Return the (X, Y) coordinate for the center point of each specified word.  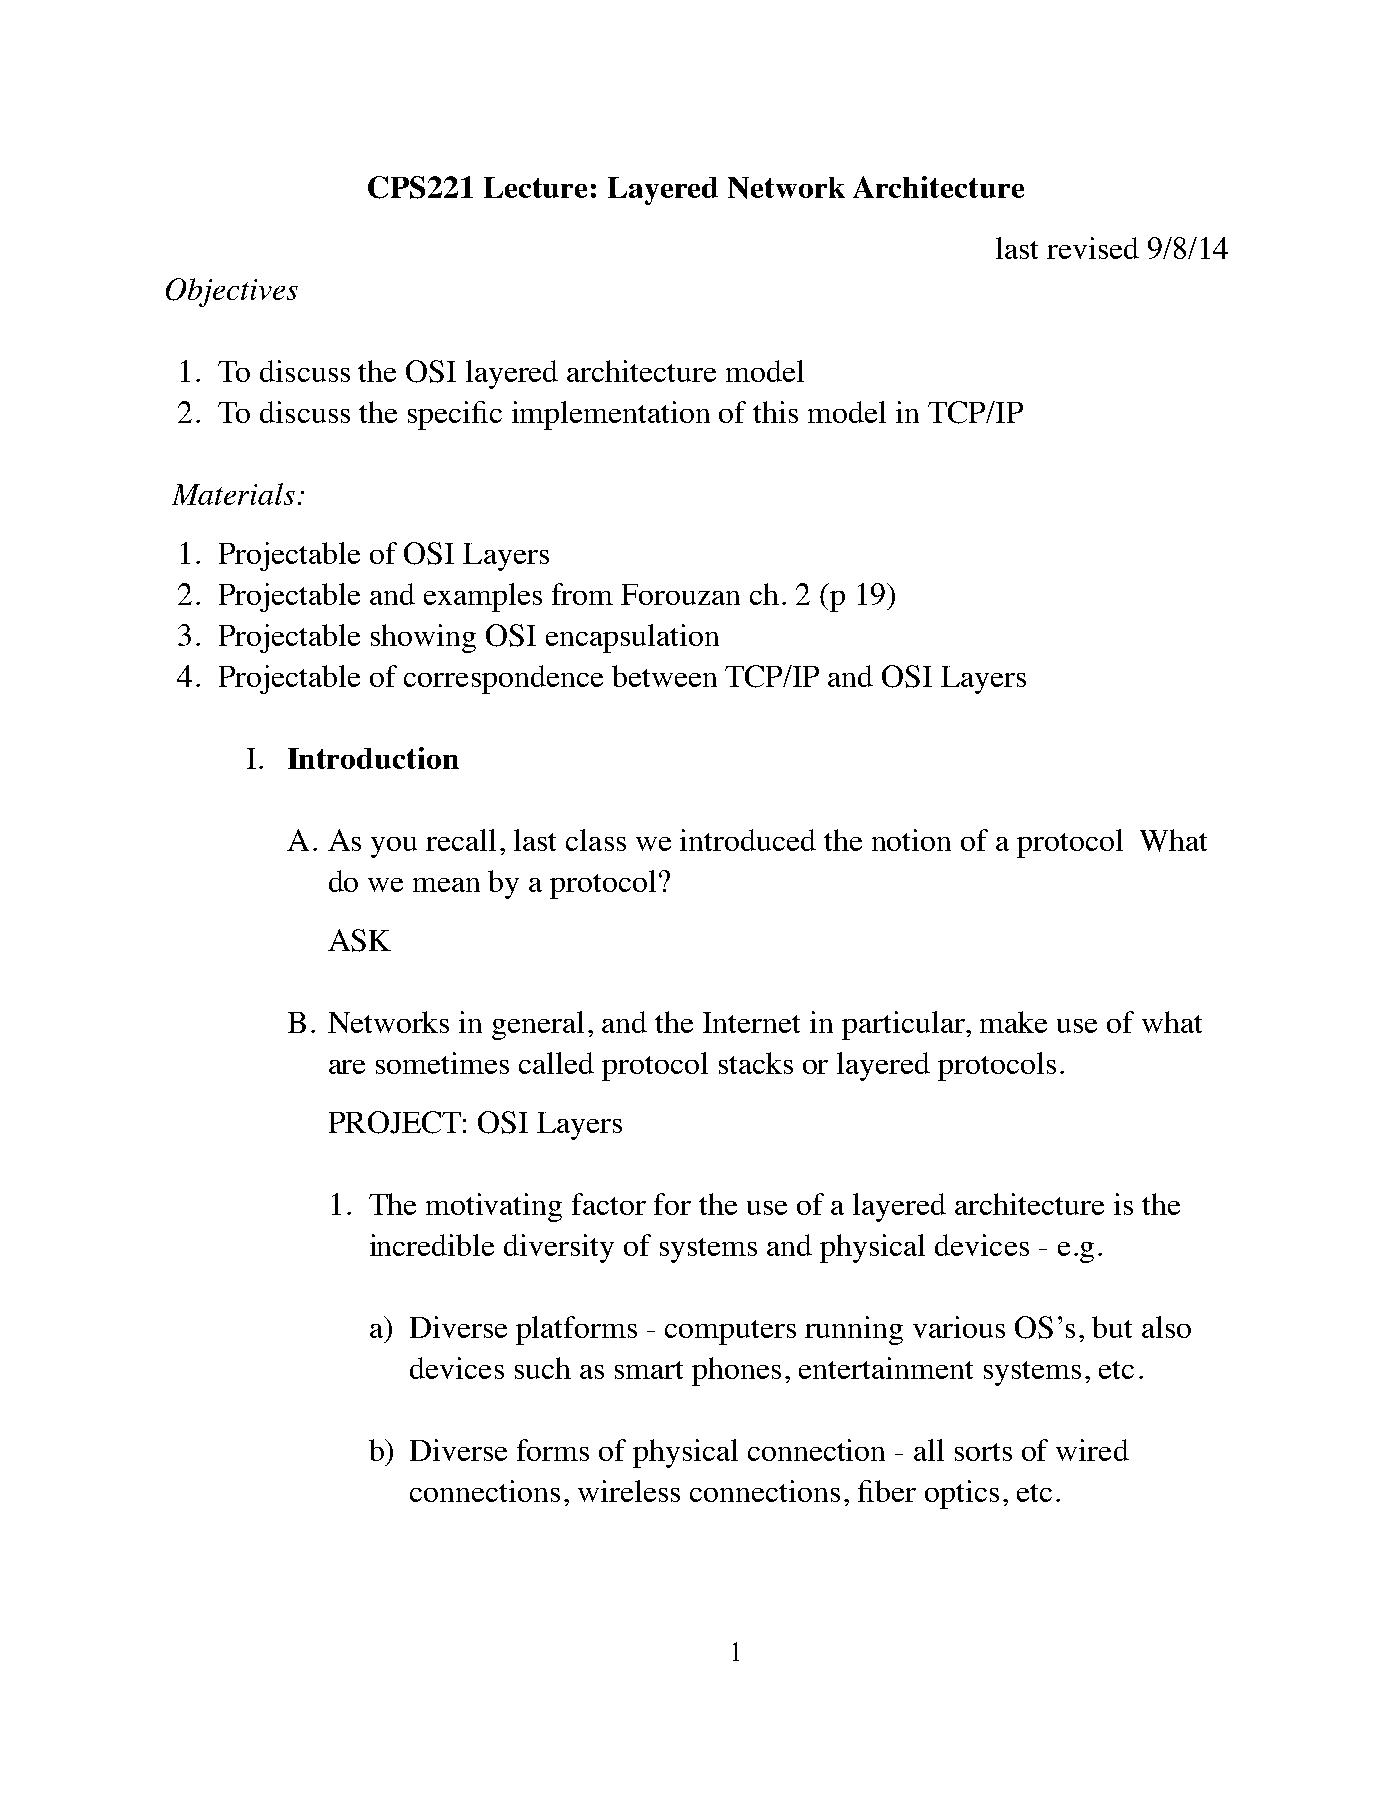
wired (1092, 1450)
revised (1093, 248)
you (394, 847)
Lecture (535, 187)
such (543, 1368)
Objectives (232, 292)
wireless (629, 1491)
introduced (748, 840)
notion (911, 840)
